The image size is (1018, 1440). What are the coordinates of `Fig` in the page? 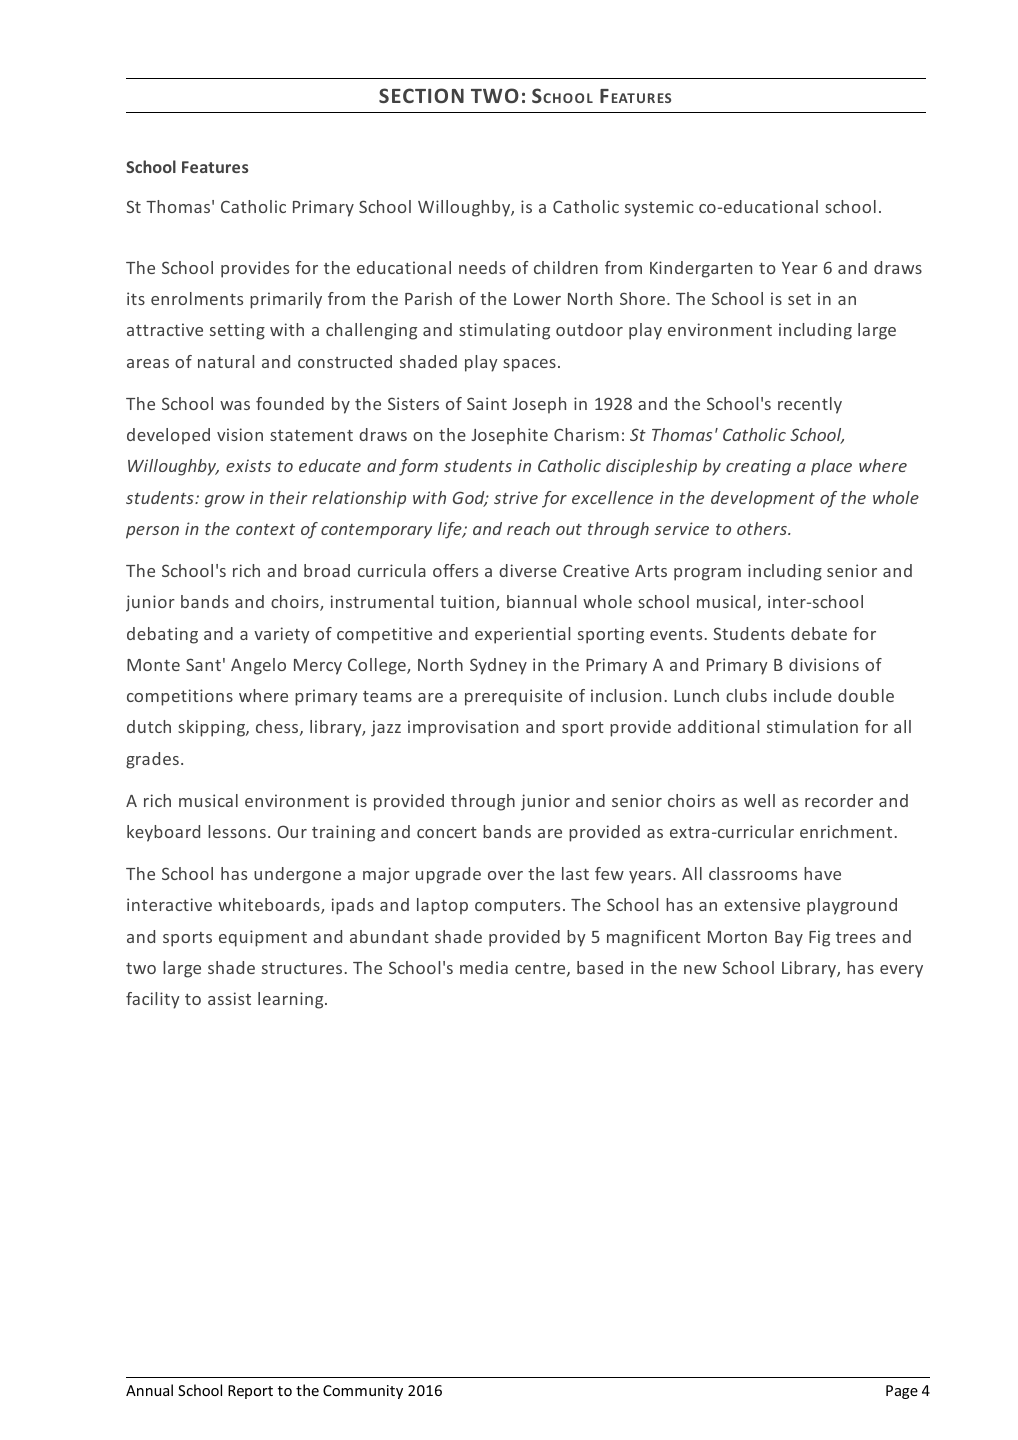 It's located at (819, 938).
